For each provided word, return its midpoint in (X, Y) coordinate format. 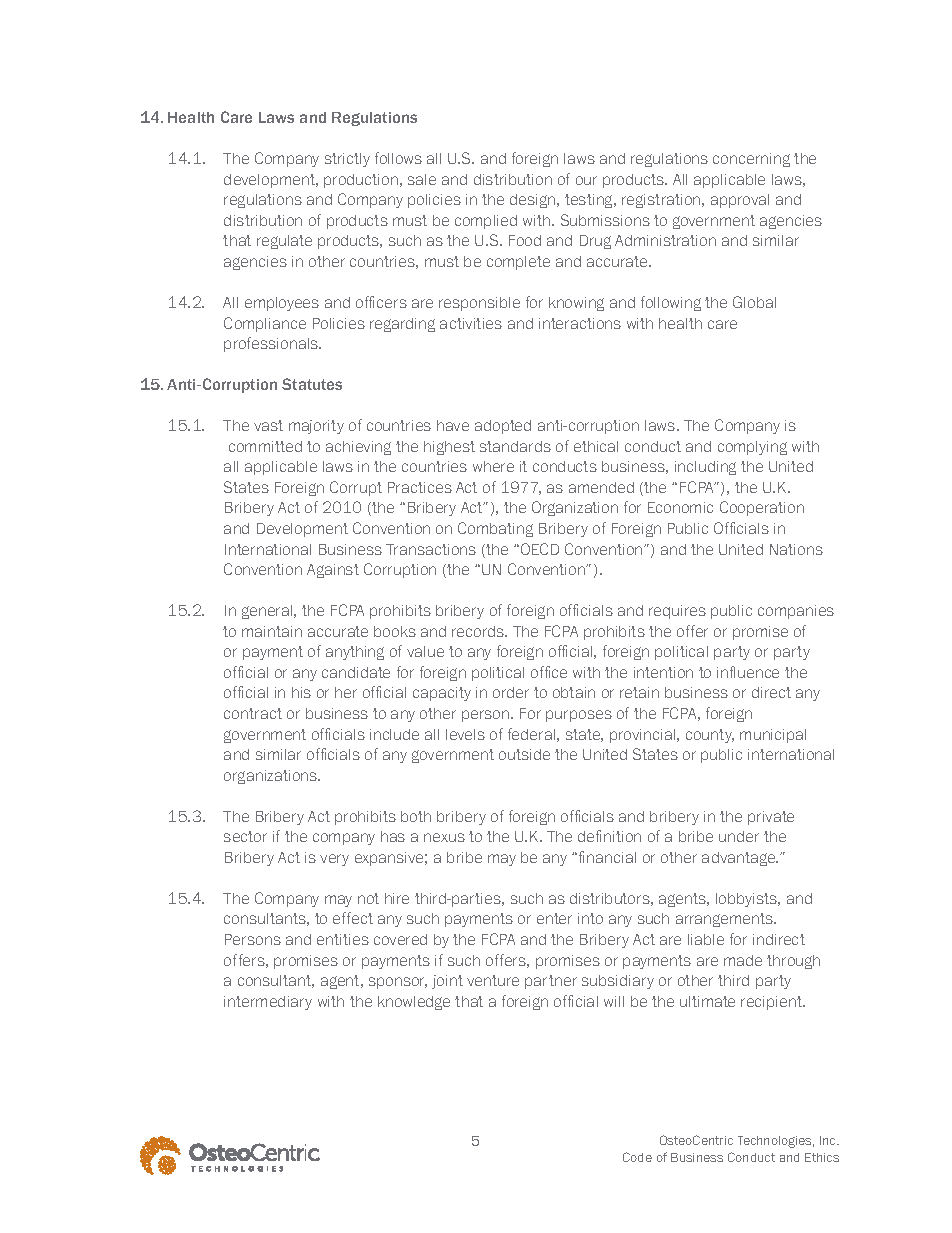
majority (316, 427)
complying (752, 448)
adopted (503, 427)
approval (740, 201)
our (586, 180)
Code (637, 1157)
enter (554, 918)
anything (355, 653)
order (511, 692)
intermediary (268, 1003)
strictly (347, 160)
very (334, 860)
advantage (740, 859)
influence (748, 672)
